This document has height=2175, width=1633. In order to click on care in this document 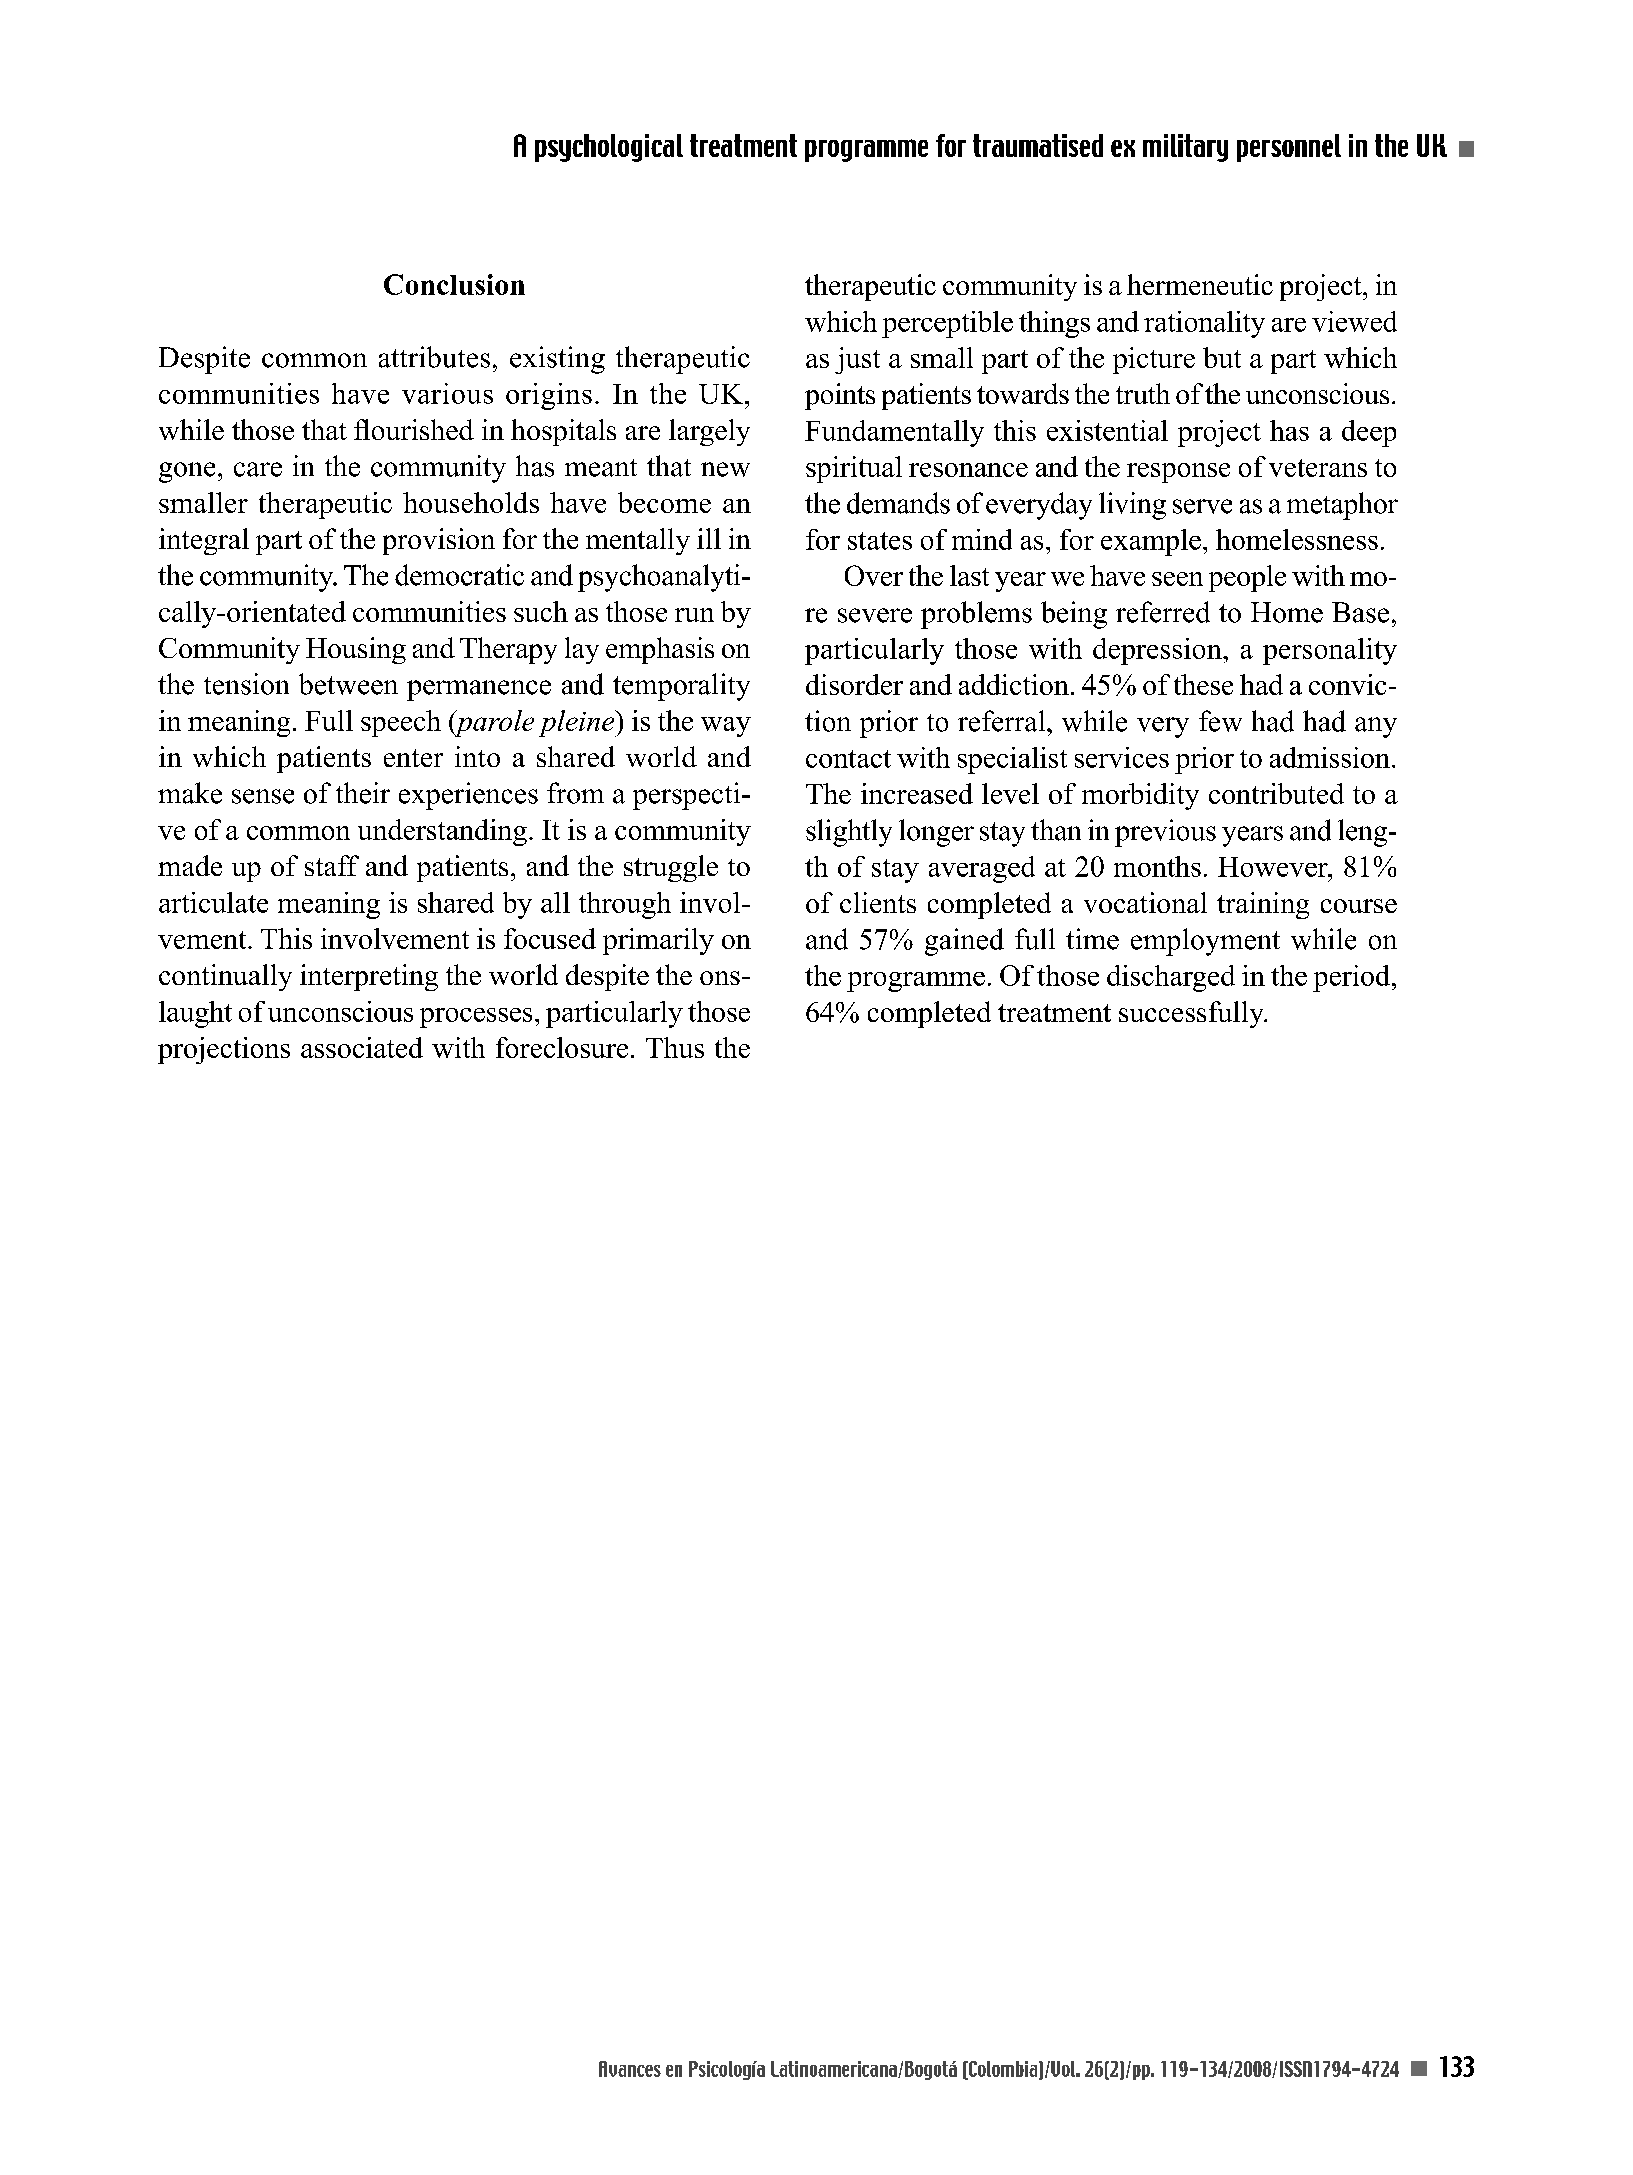, I will do `click(258, 469)`.
